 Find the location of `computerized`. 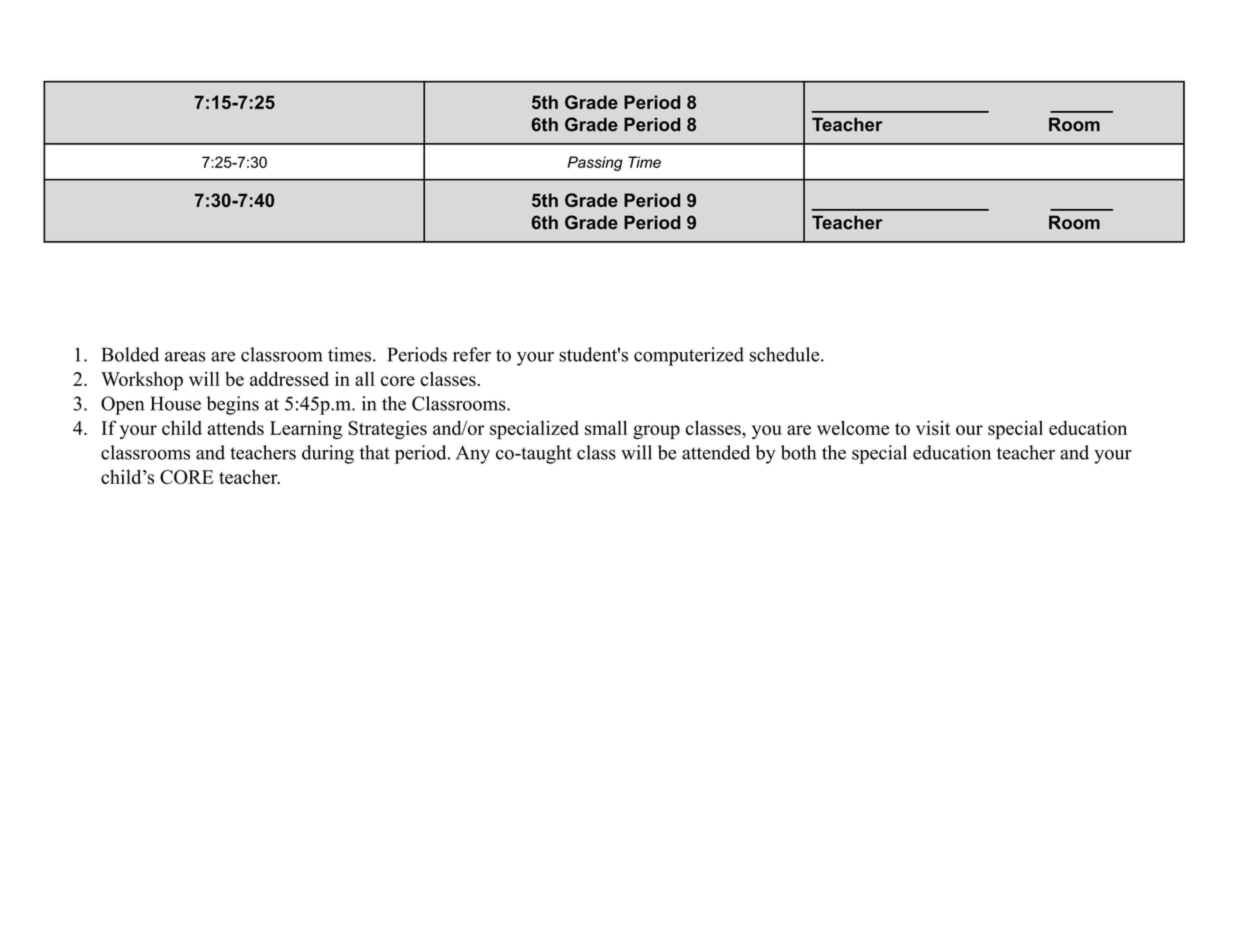

computerized is located at coordinates (689, 356).
